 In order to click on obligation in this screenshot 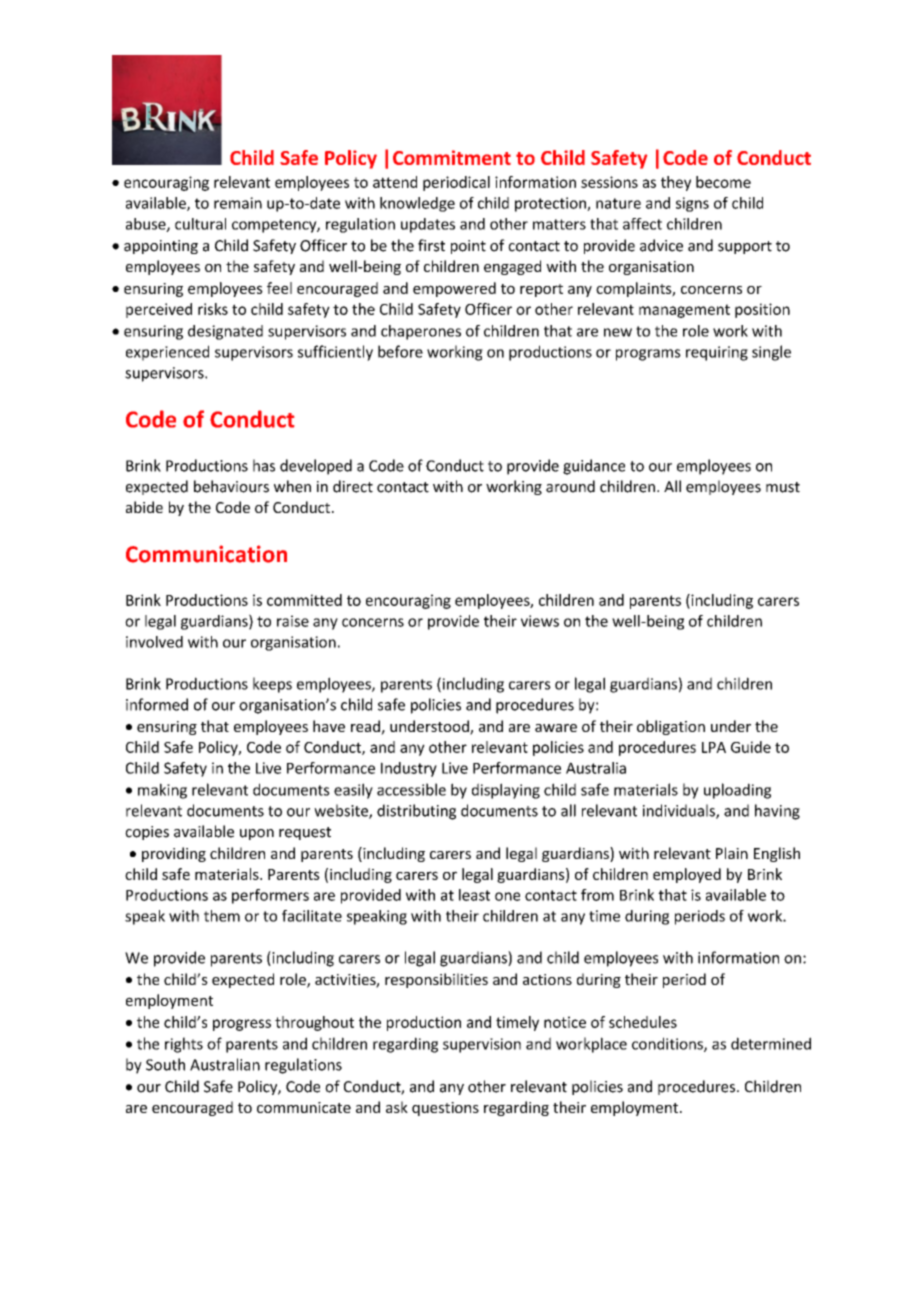, I will do `click(671, 727)`.
